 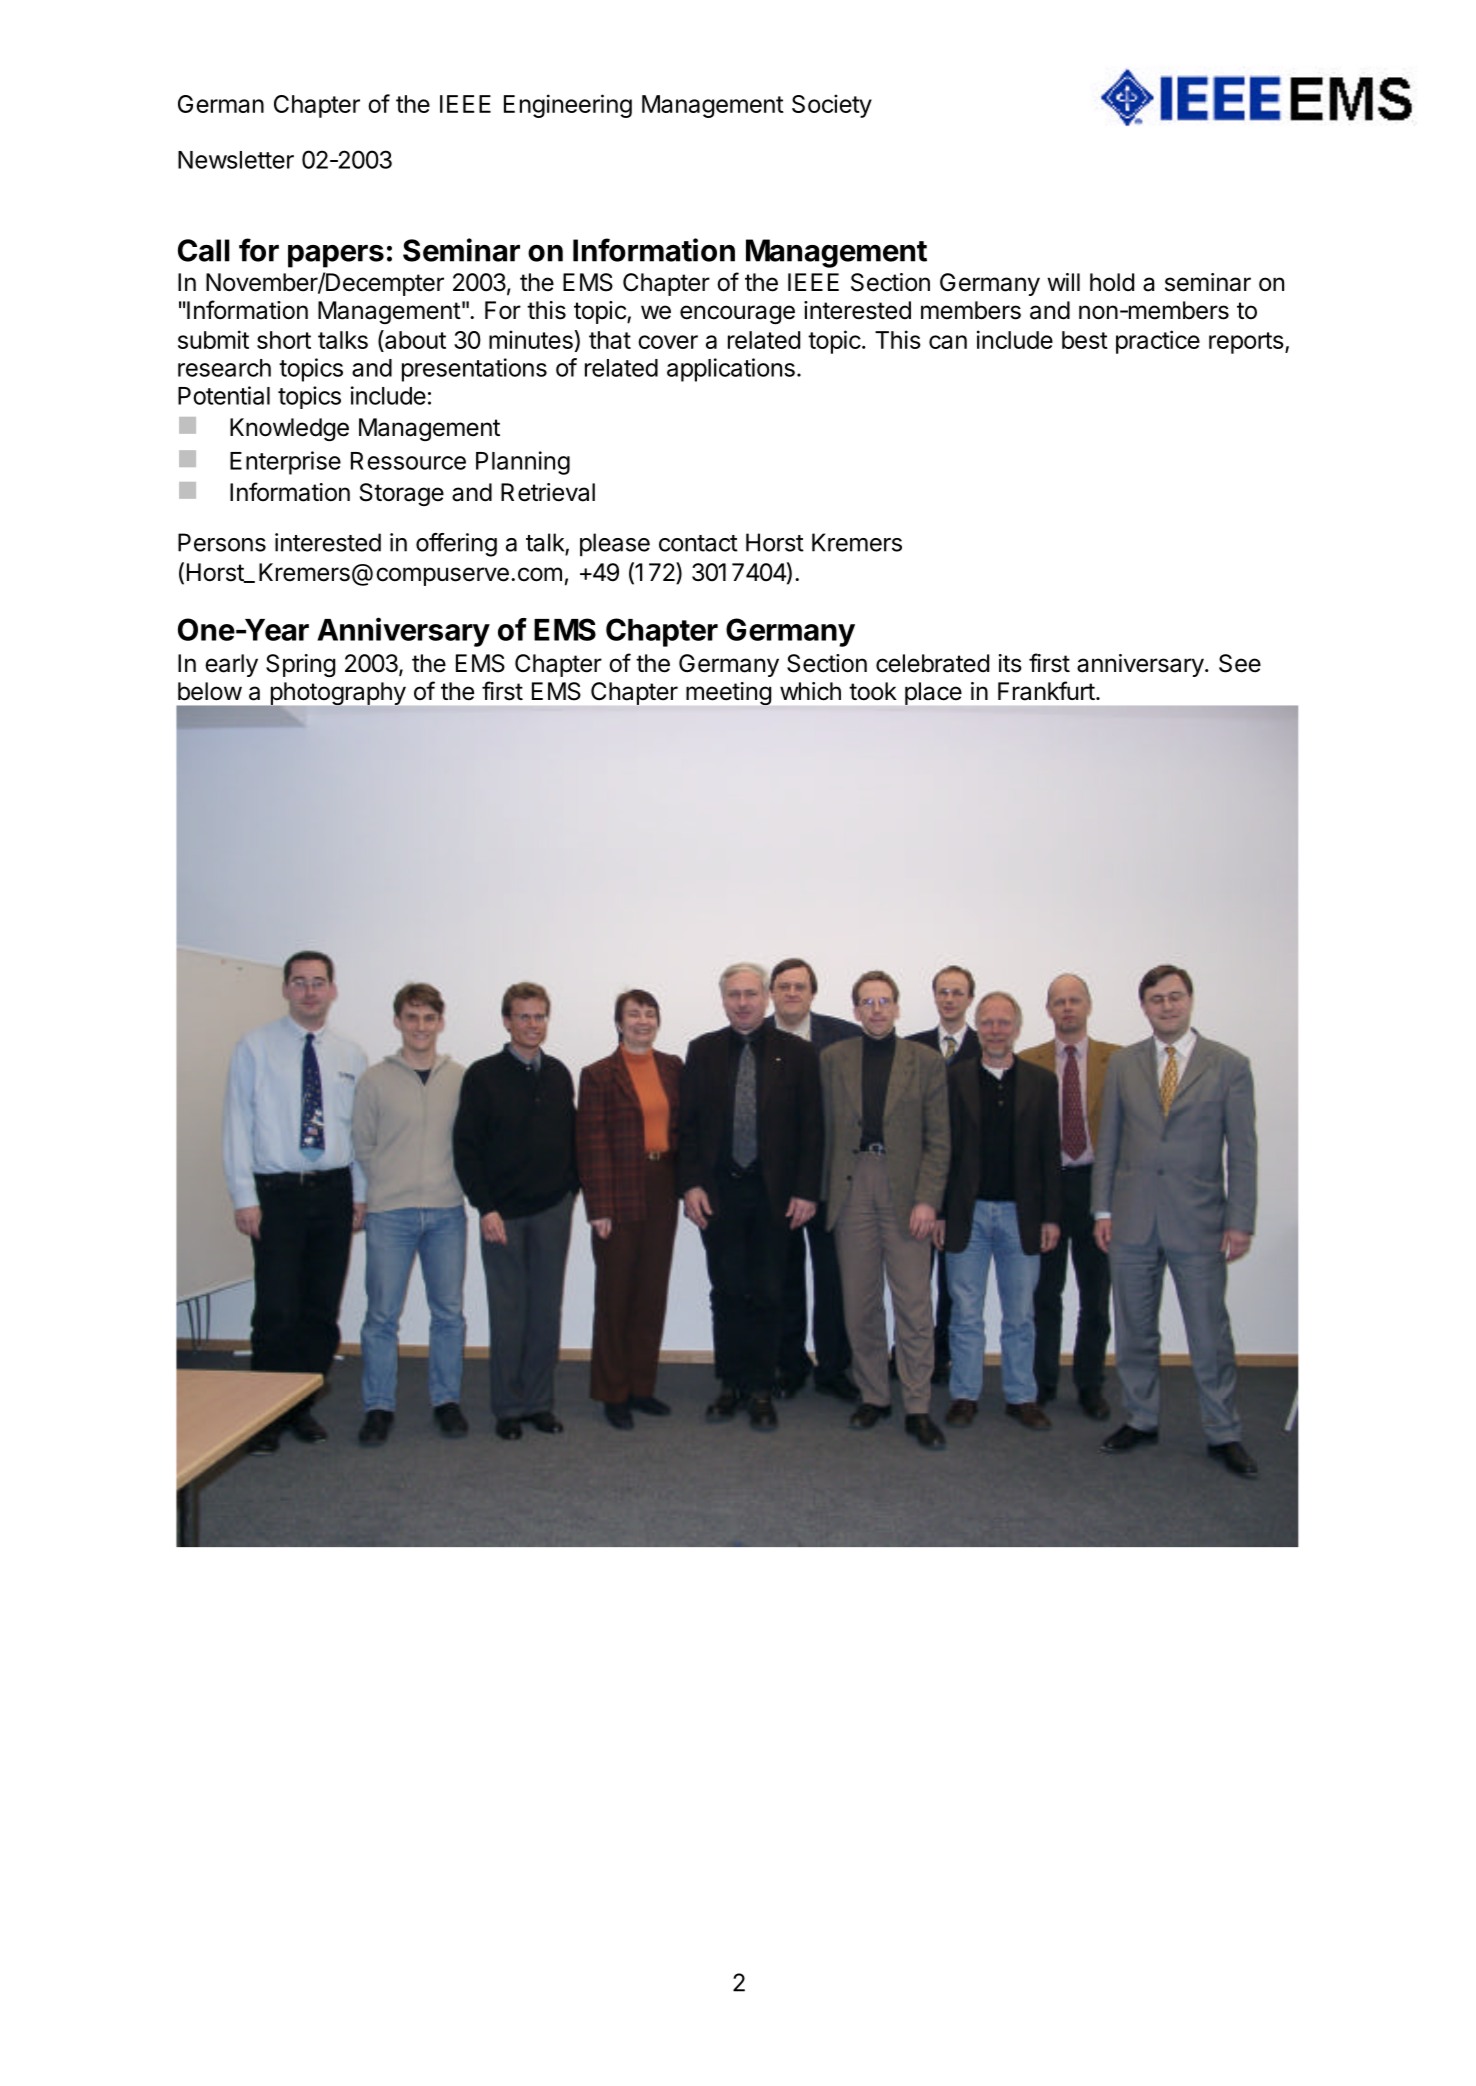 I want to click on Society, so click(x=832, y=106).
